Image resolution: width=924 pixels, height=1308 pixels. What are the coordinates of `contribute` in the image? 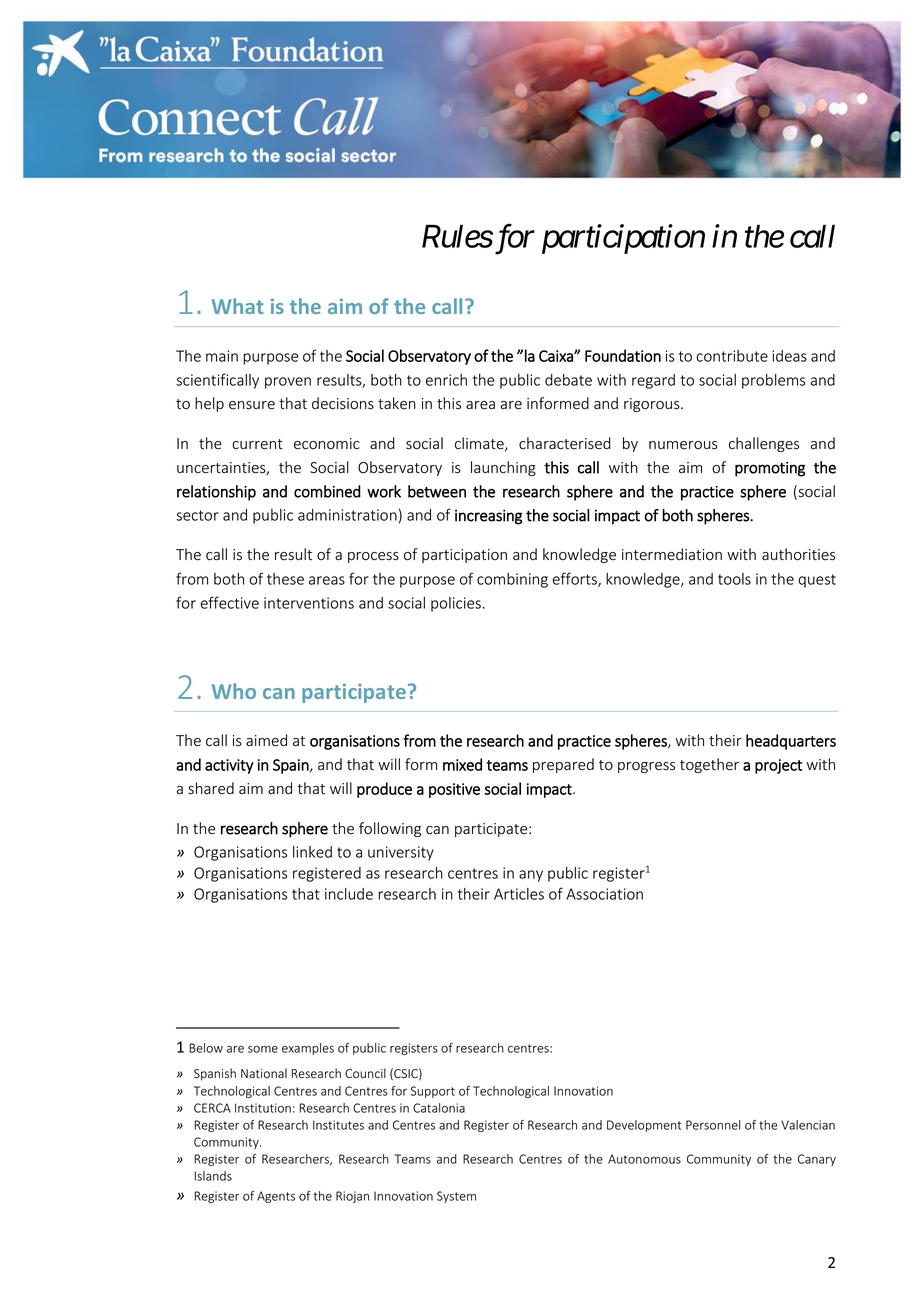 It's located at (732, 356).
